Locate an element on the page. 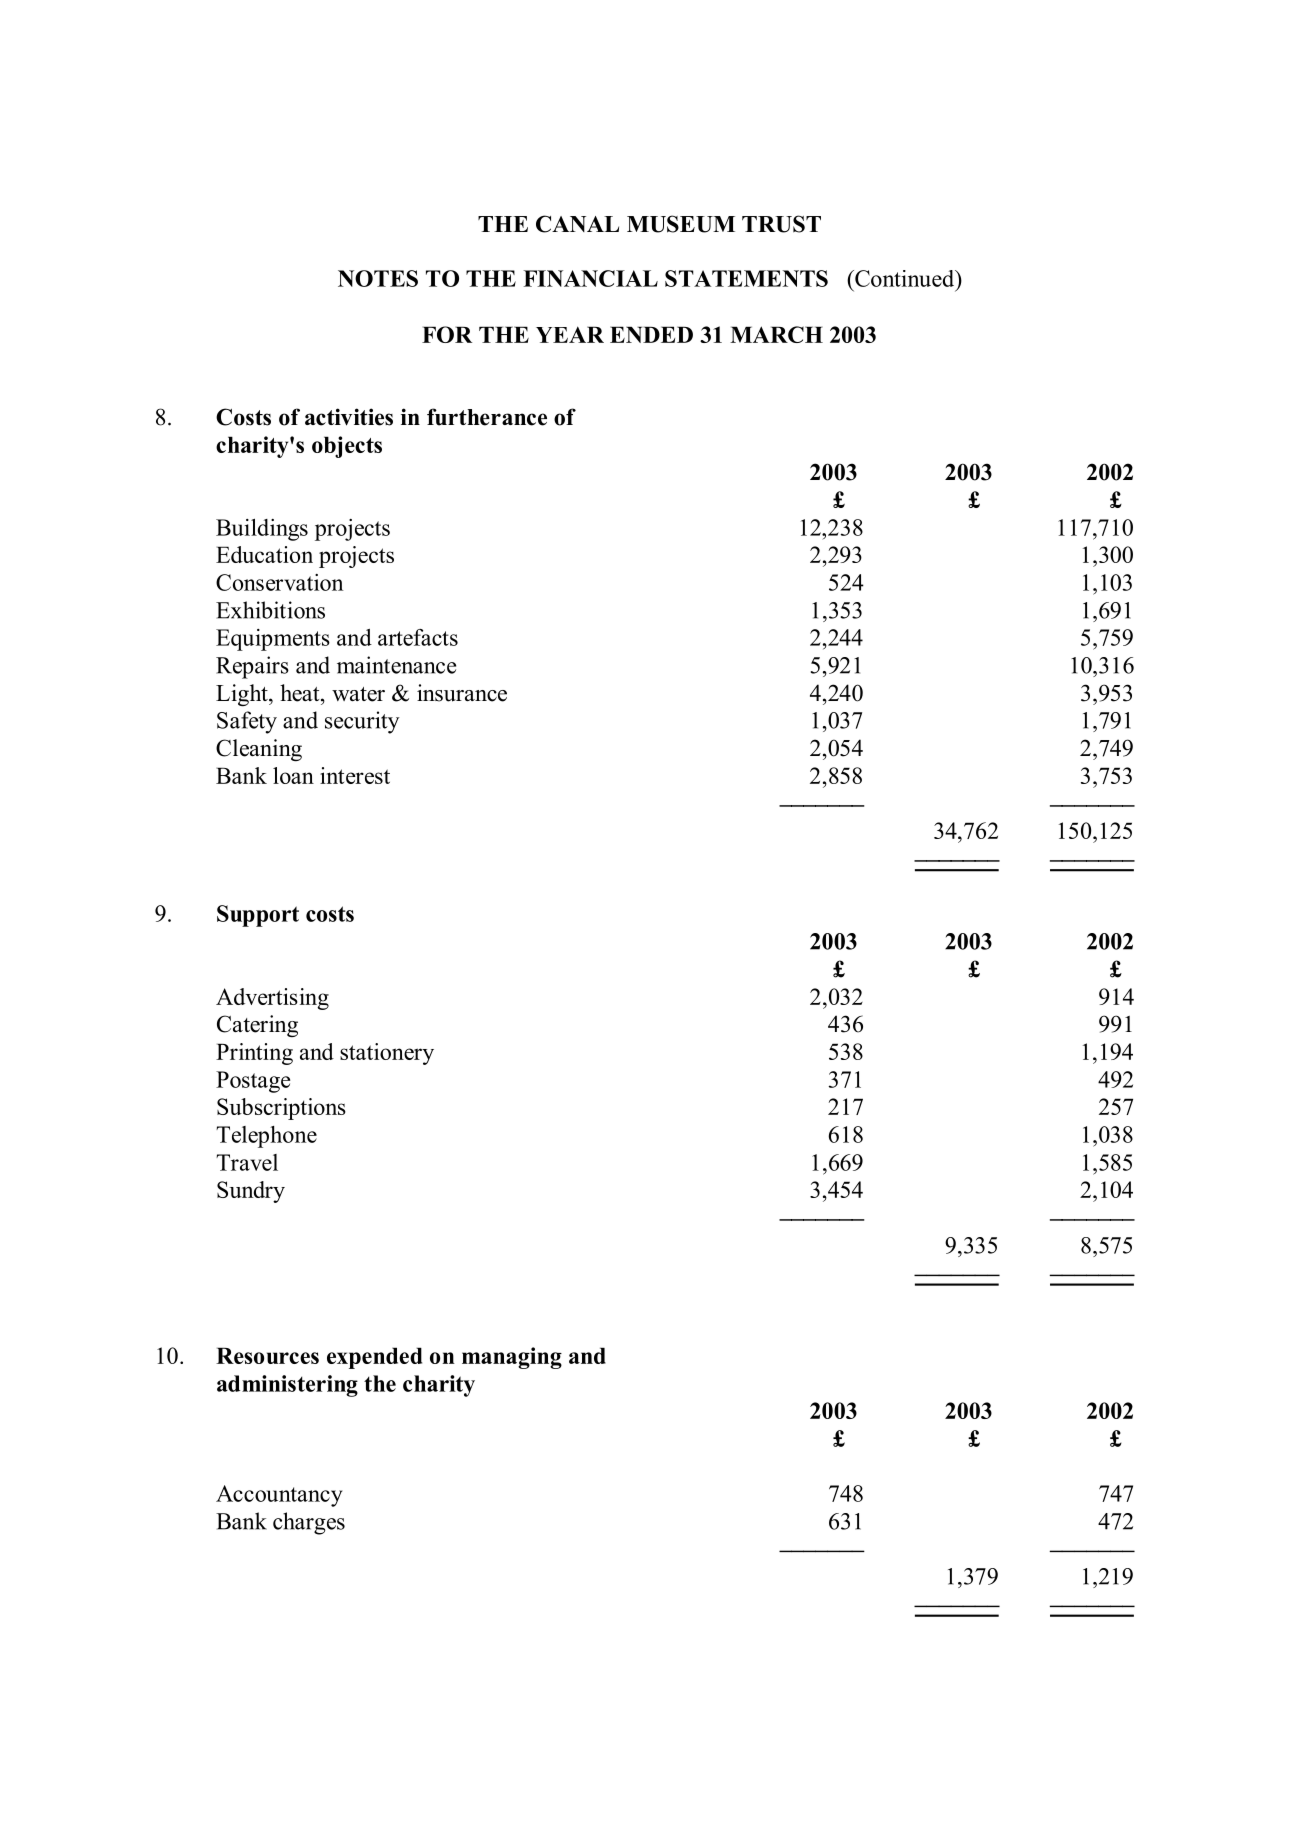  stationery is located at coordinates (387, 1054).
